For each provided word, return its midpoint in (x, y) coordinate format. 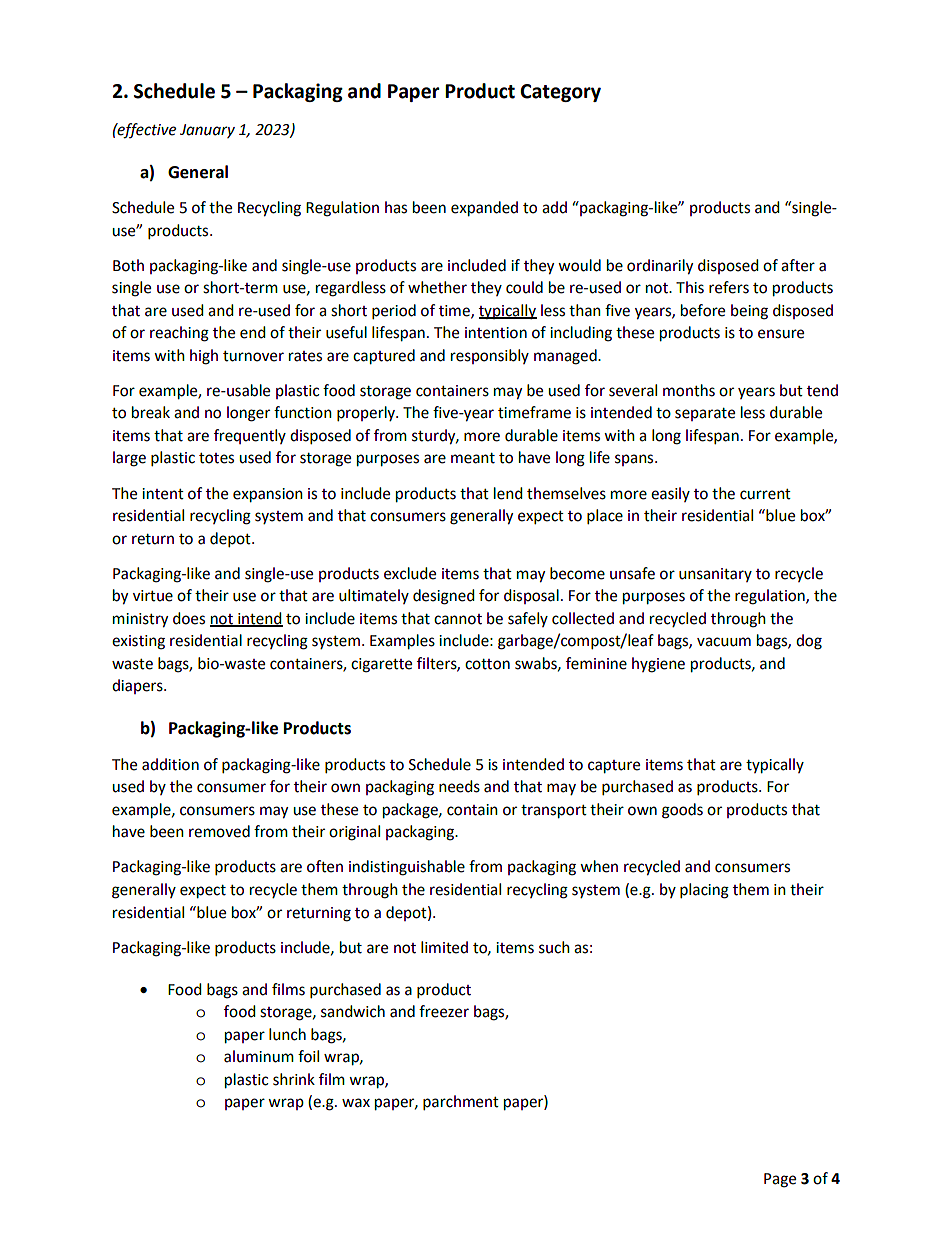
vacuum (724, 642)
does (189, 618)
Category (560, 93)
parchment (461, 1103)
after (798, 265)
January (207, 131)
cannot (458, 619)
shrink (294, 1079)
